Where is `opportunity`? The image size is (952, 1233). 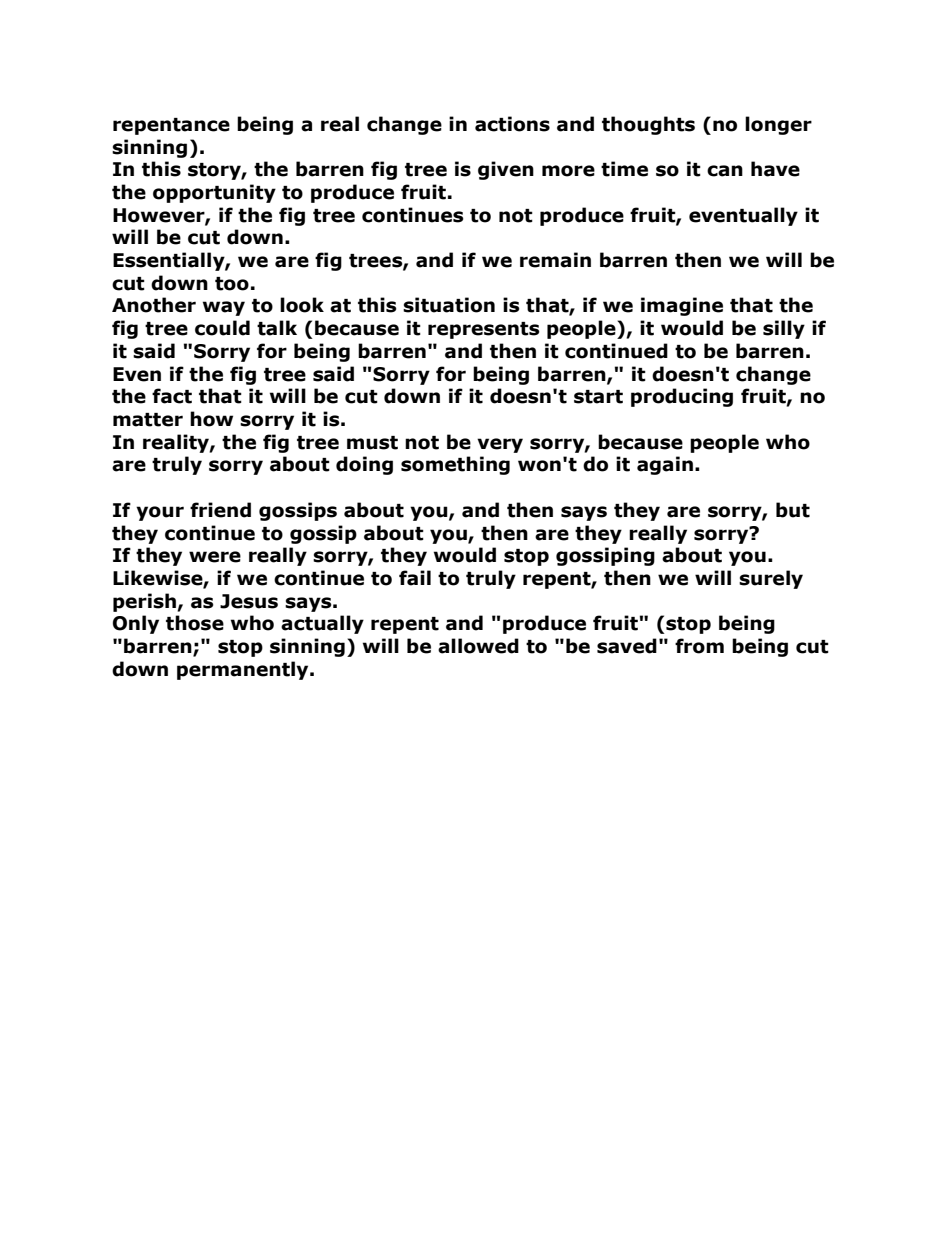 opportunity is located at coordinates (214, 193).
